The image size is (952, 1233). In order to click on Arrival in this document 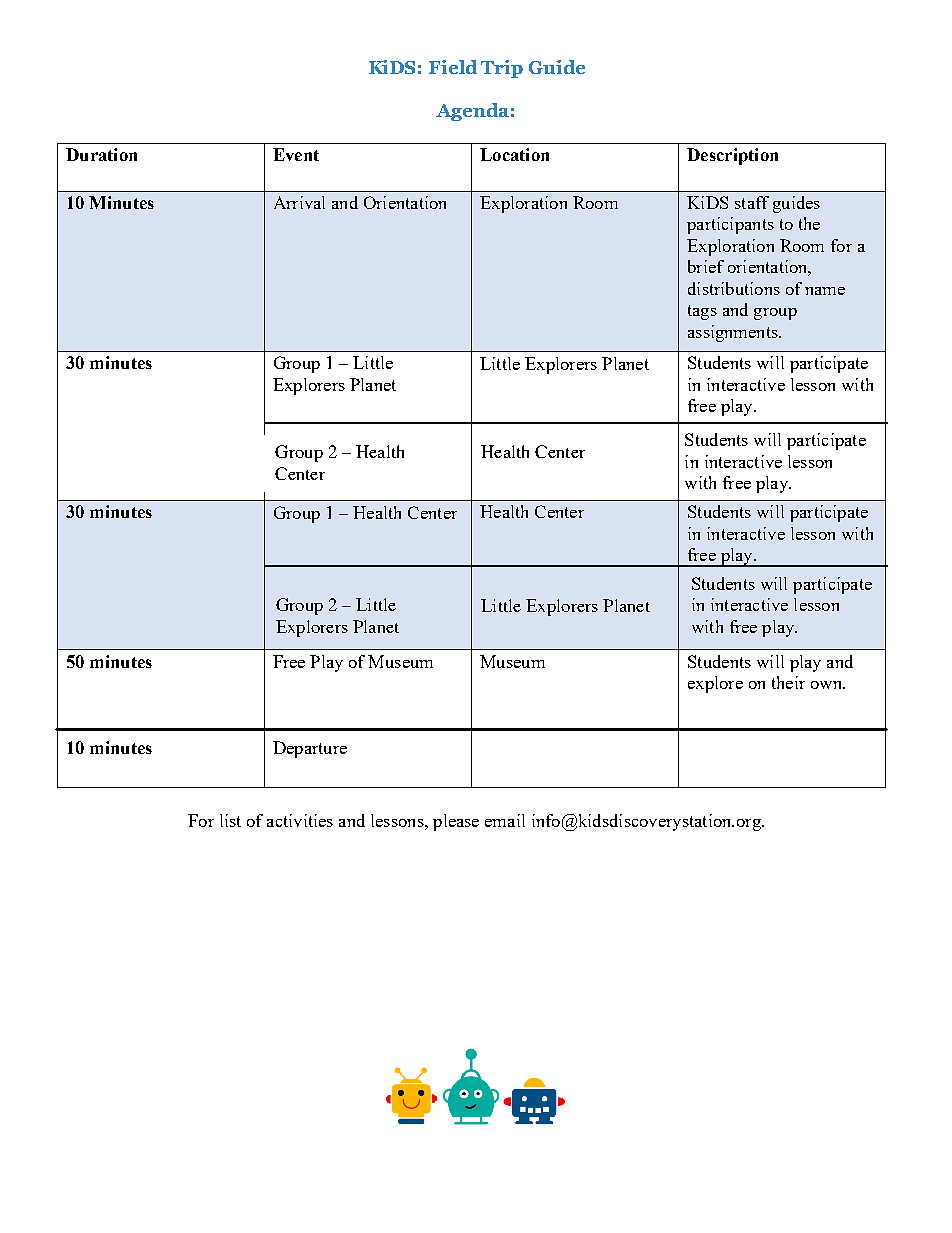, I will do `click(299, 202)`.
